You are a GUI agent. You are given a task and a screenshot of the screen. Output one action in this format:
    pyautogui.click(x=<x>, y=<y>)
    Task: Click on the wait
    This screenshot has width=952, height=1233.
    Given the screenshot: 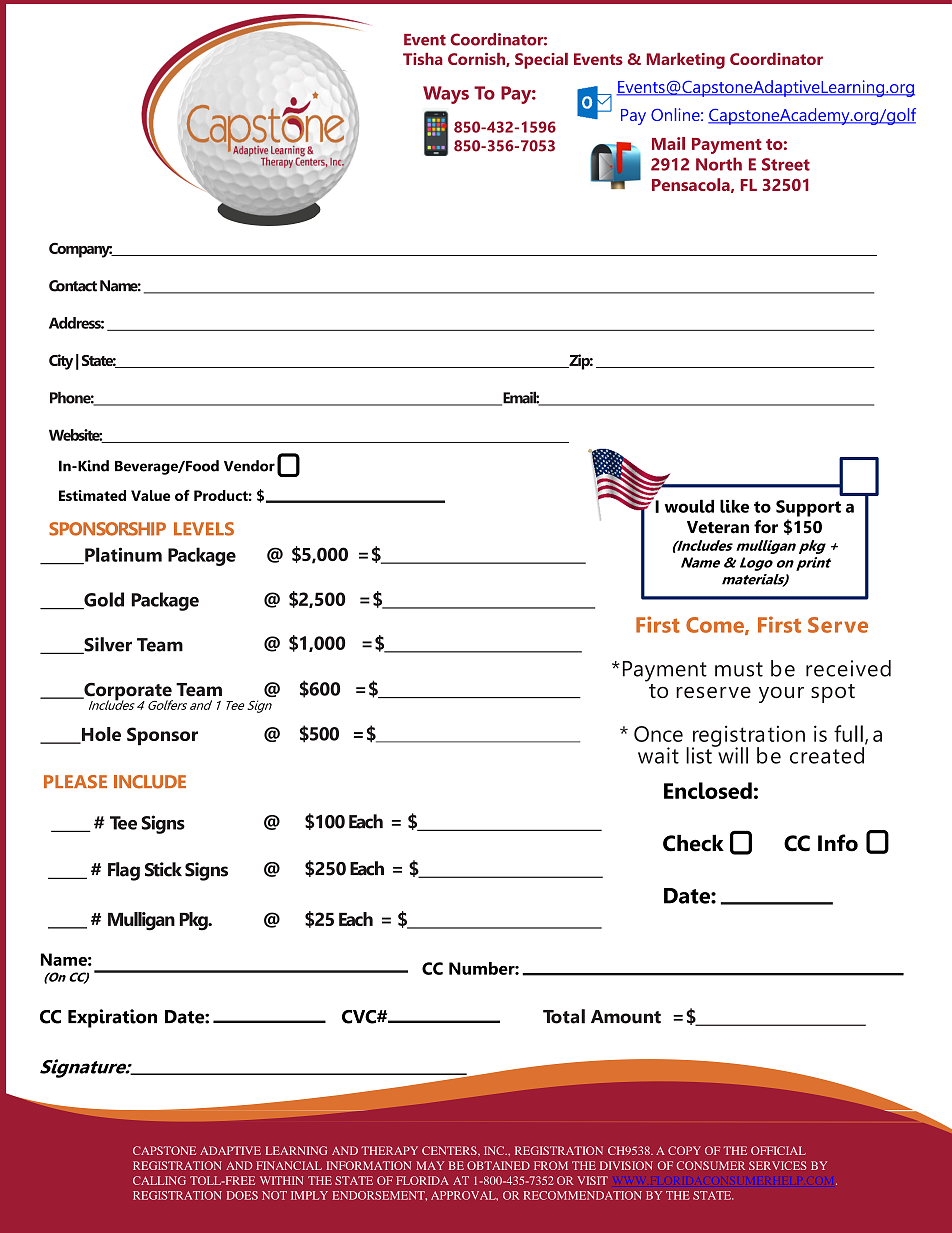 What is the action you would take?
    pyautogui.click(x=658, y=755)
